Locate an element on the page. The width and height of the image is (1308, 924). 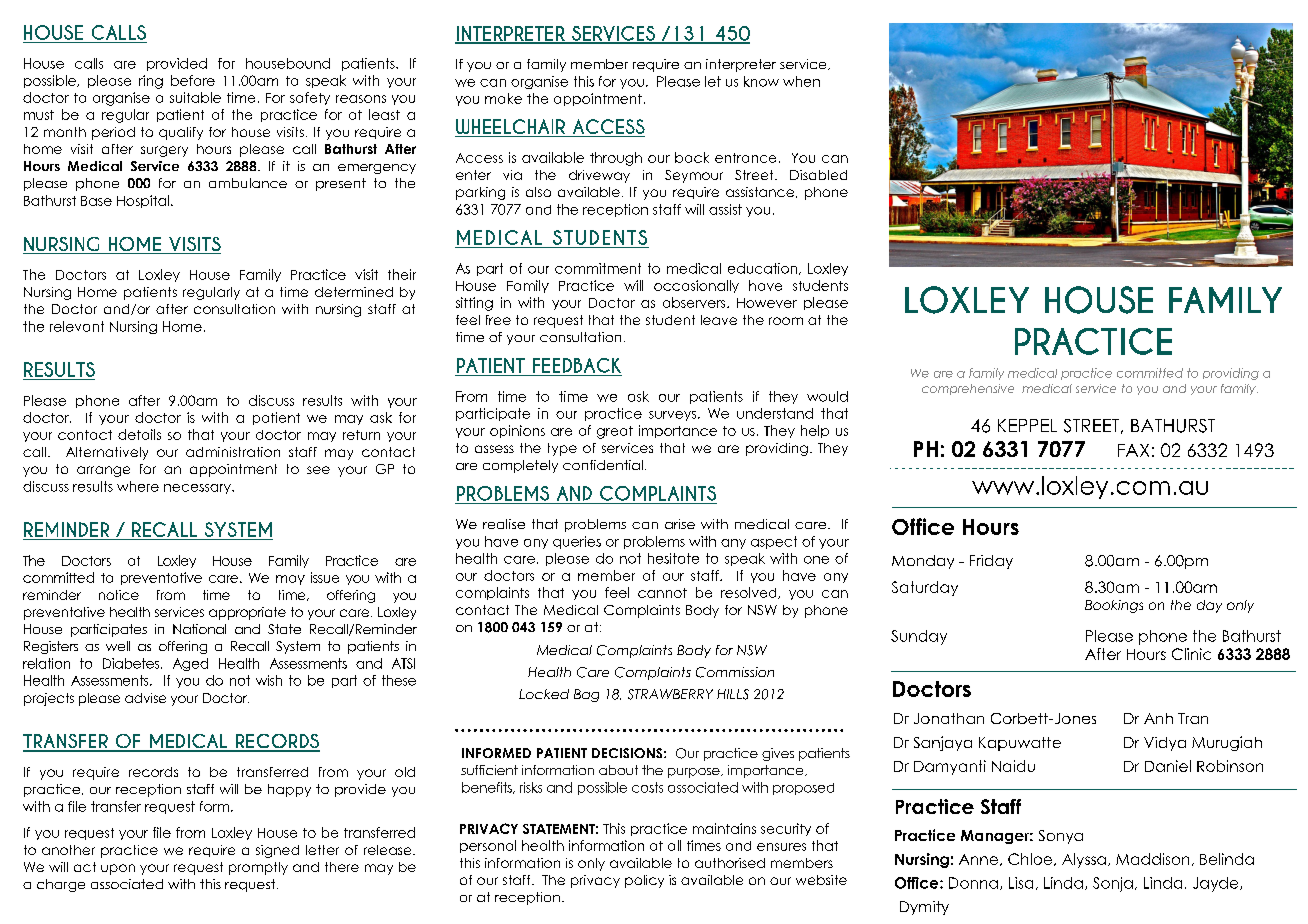
comprehensive is located at coordinates (968, 389).
